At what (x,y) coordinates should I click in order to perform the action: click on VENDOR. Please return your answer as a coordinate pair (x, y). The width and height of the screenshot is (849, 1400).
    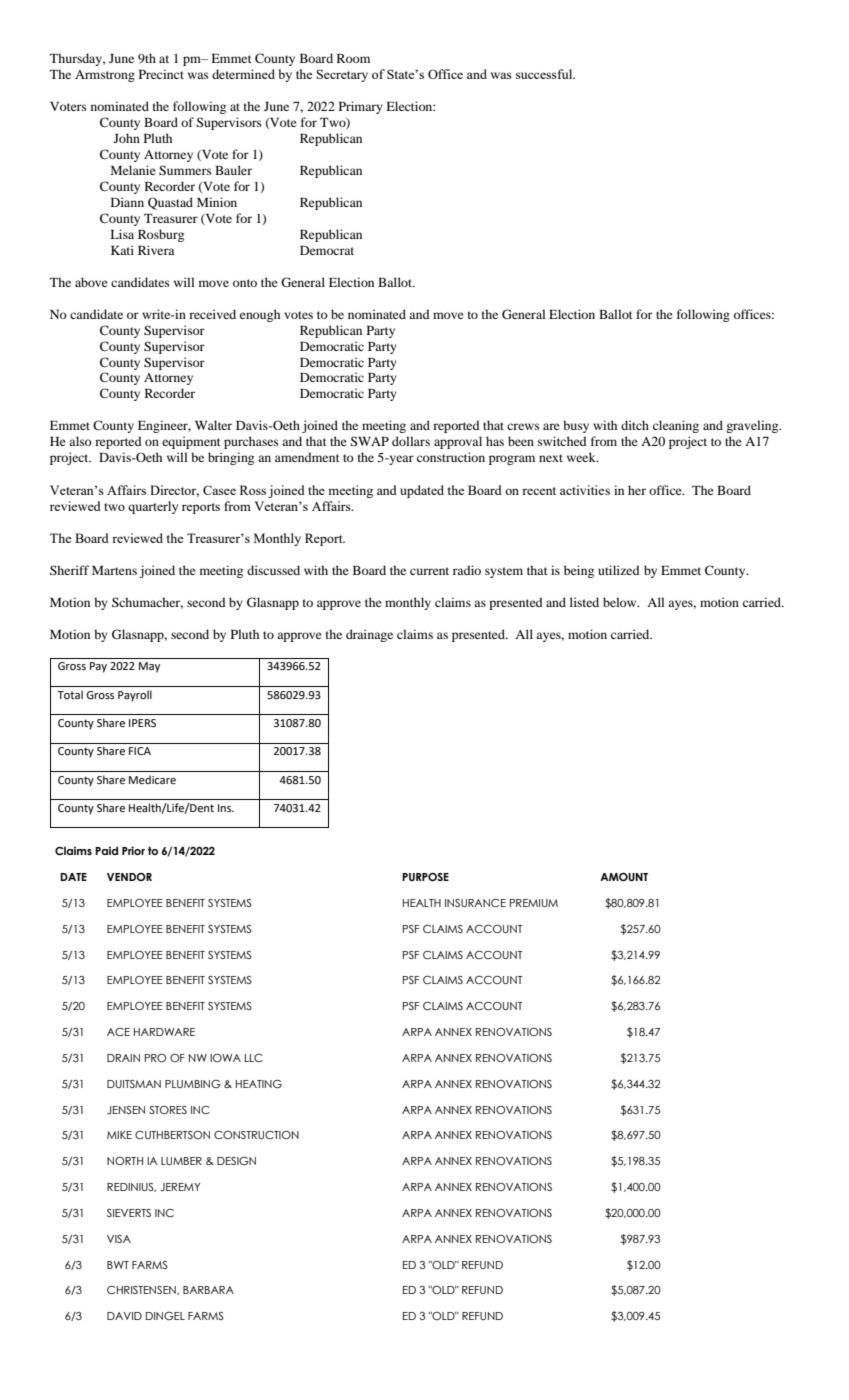
    Looking at the image, I should click on (129, 877).
